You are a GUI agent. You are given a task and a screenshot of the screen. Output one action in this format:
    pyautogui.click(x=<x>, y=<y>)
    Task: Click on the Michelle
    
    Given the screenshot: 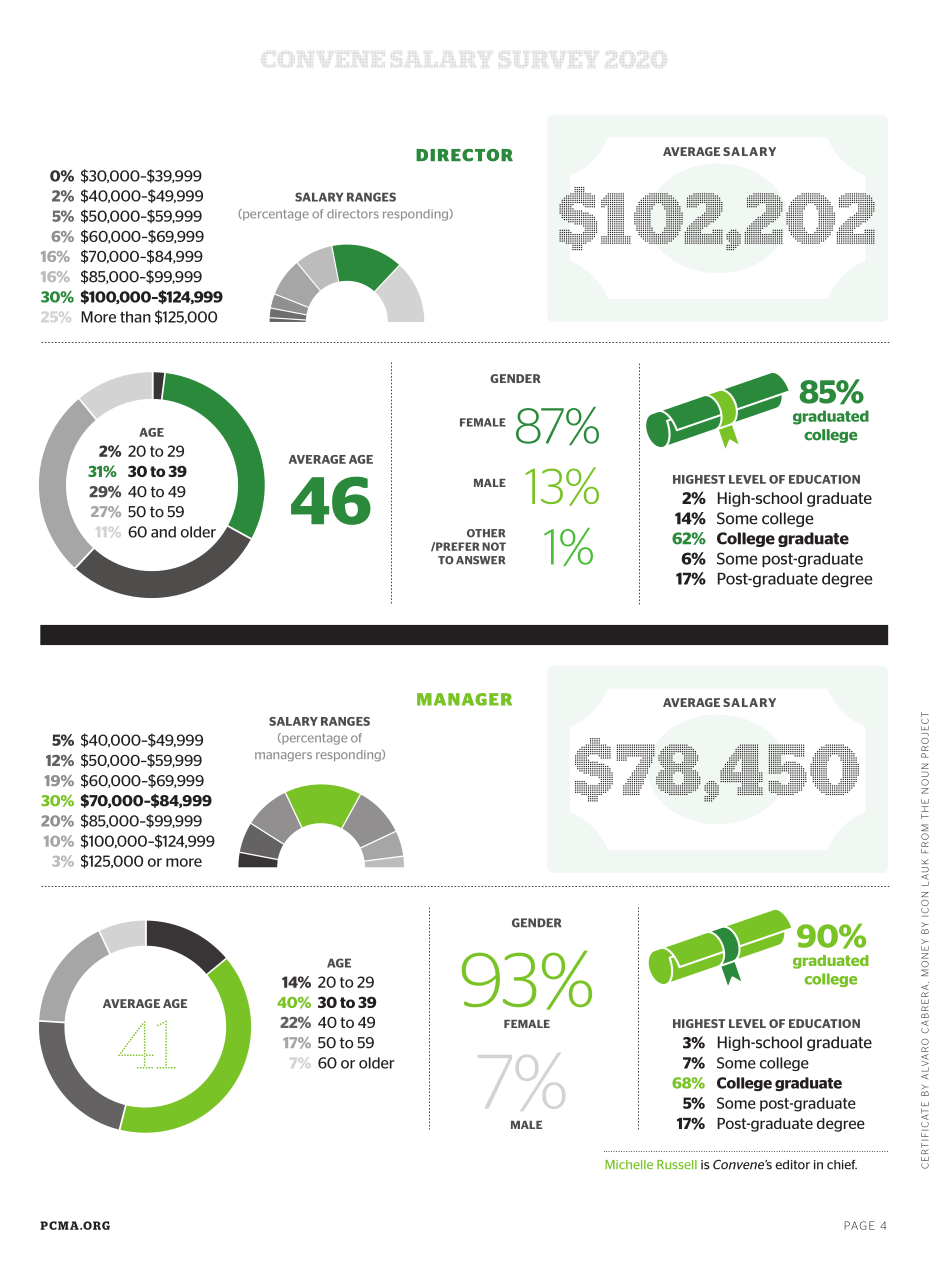 What is the action you would take?
    pyautogui.click(x=629, y=1164)
